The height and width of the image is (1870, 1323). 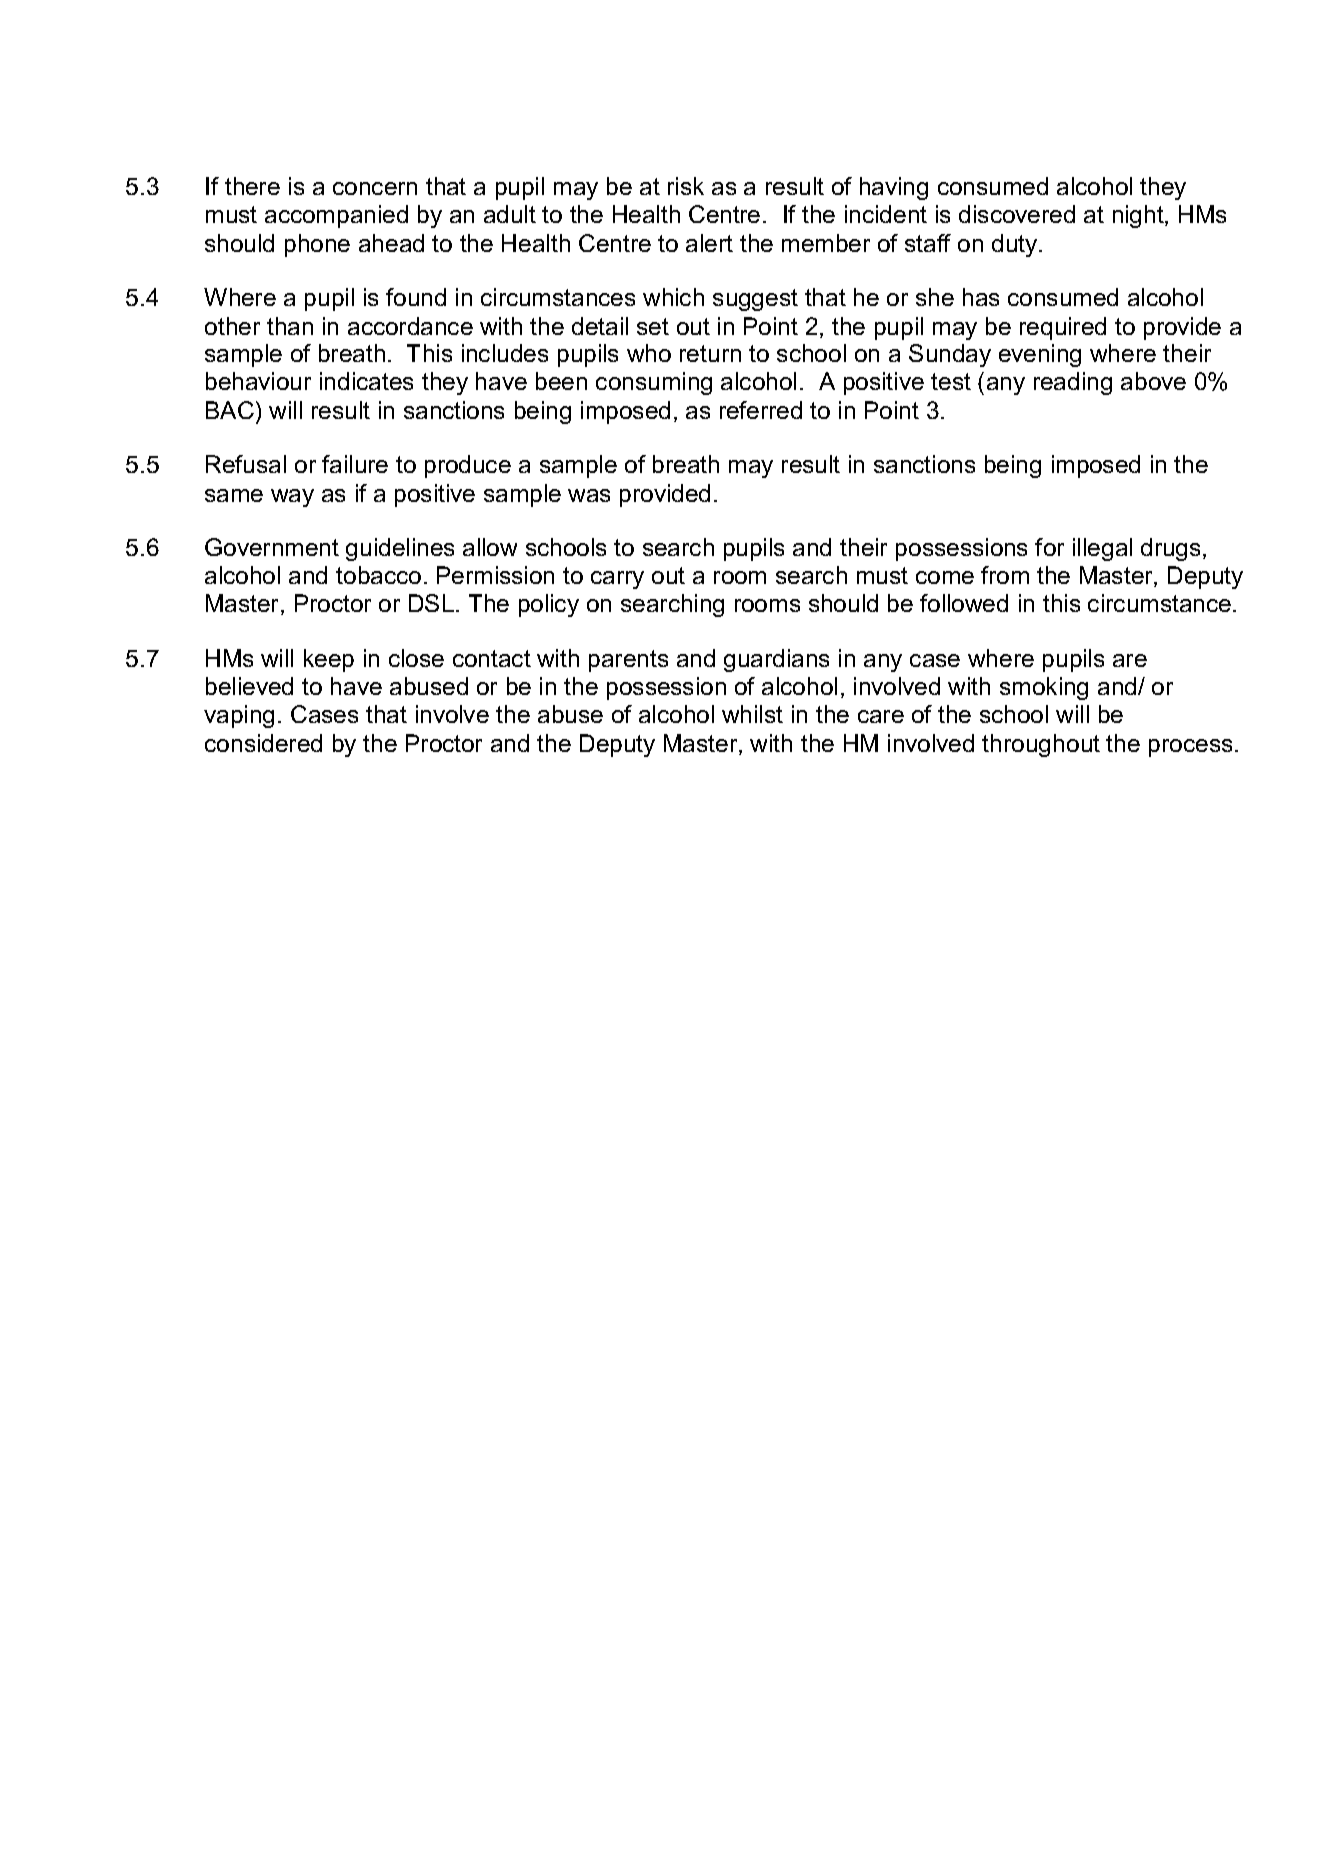 I want to click on risk, so click(x=686, y=186).
